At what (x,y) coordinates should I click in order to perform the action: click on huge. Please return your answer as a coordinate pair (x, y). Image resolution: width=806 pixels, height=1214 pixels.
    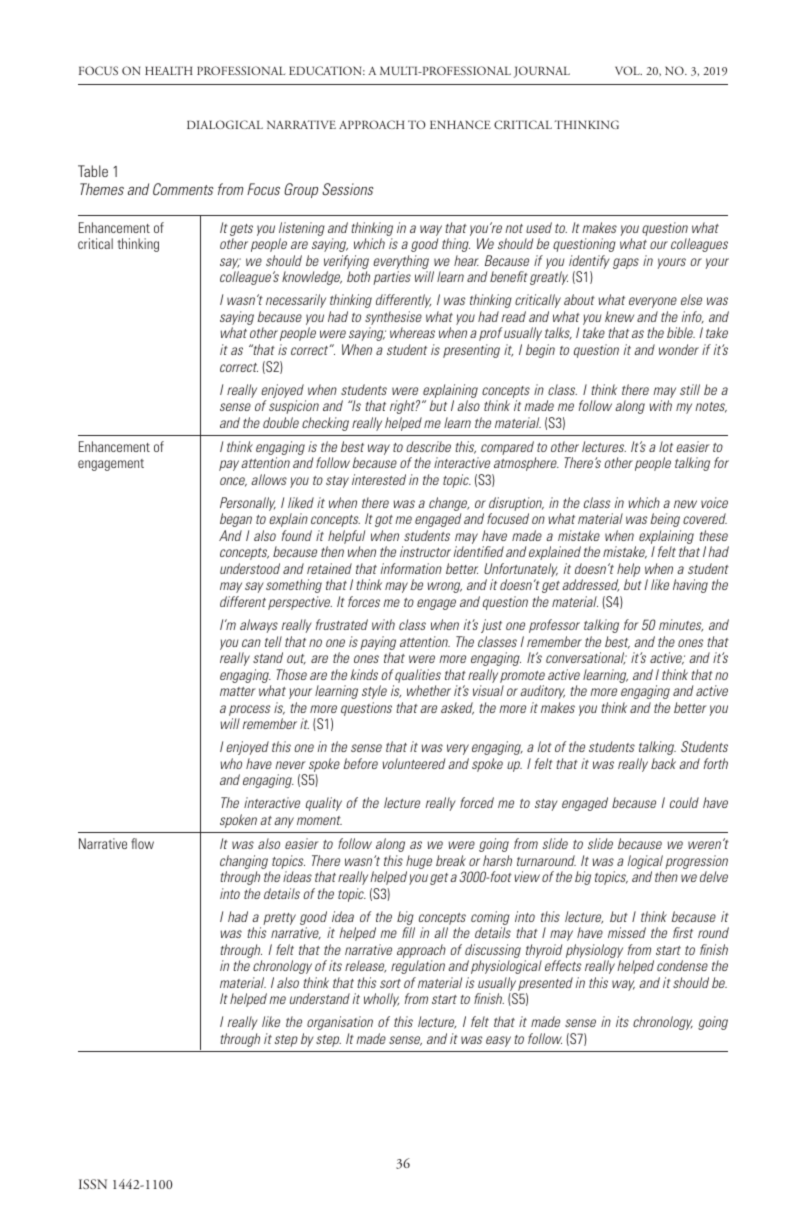
    Looking at the image, I should click on (419, 862).
